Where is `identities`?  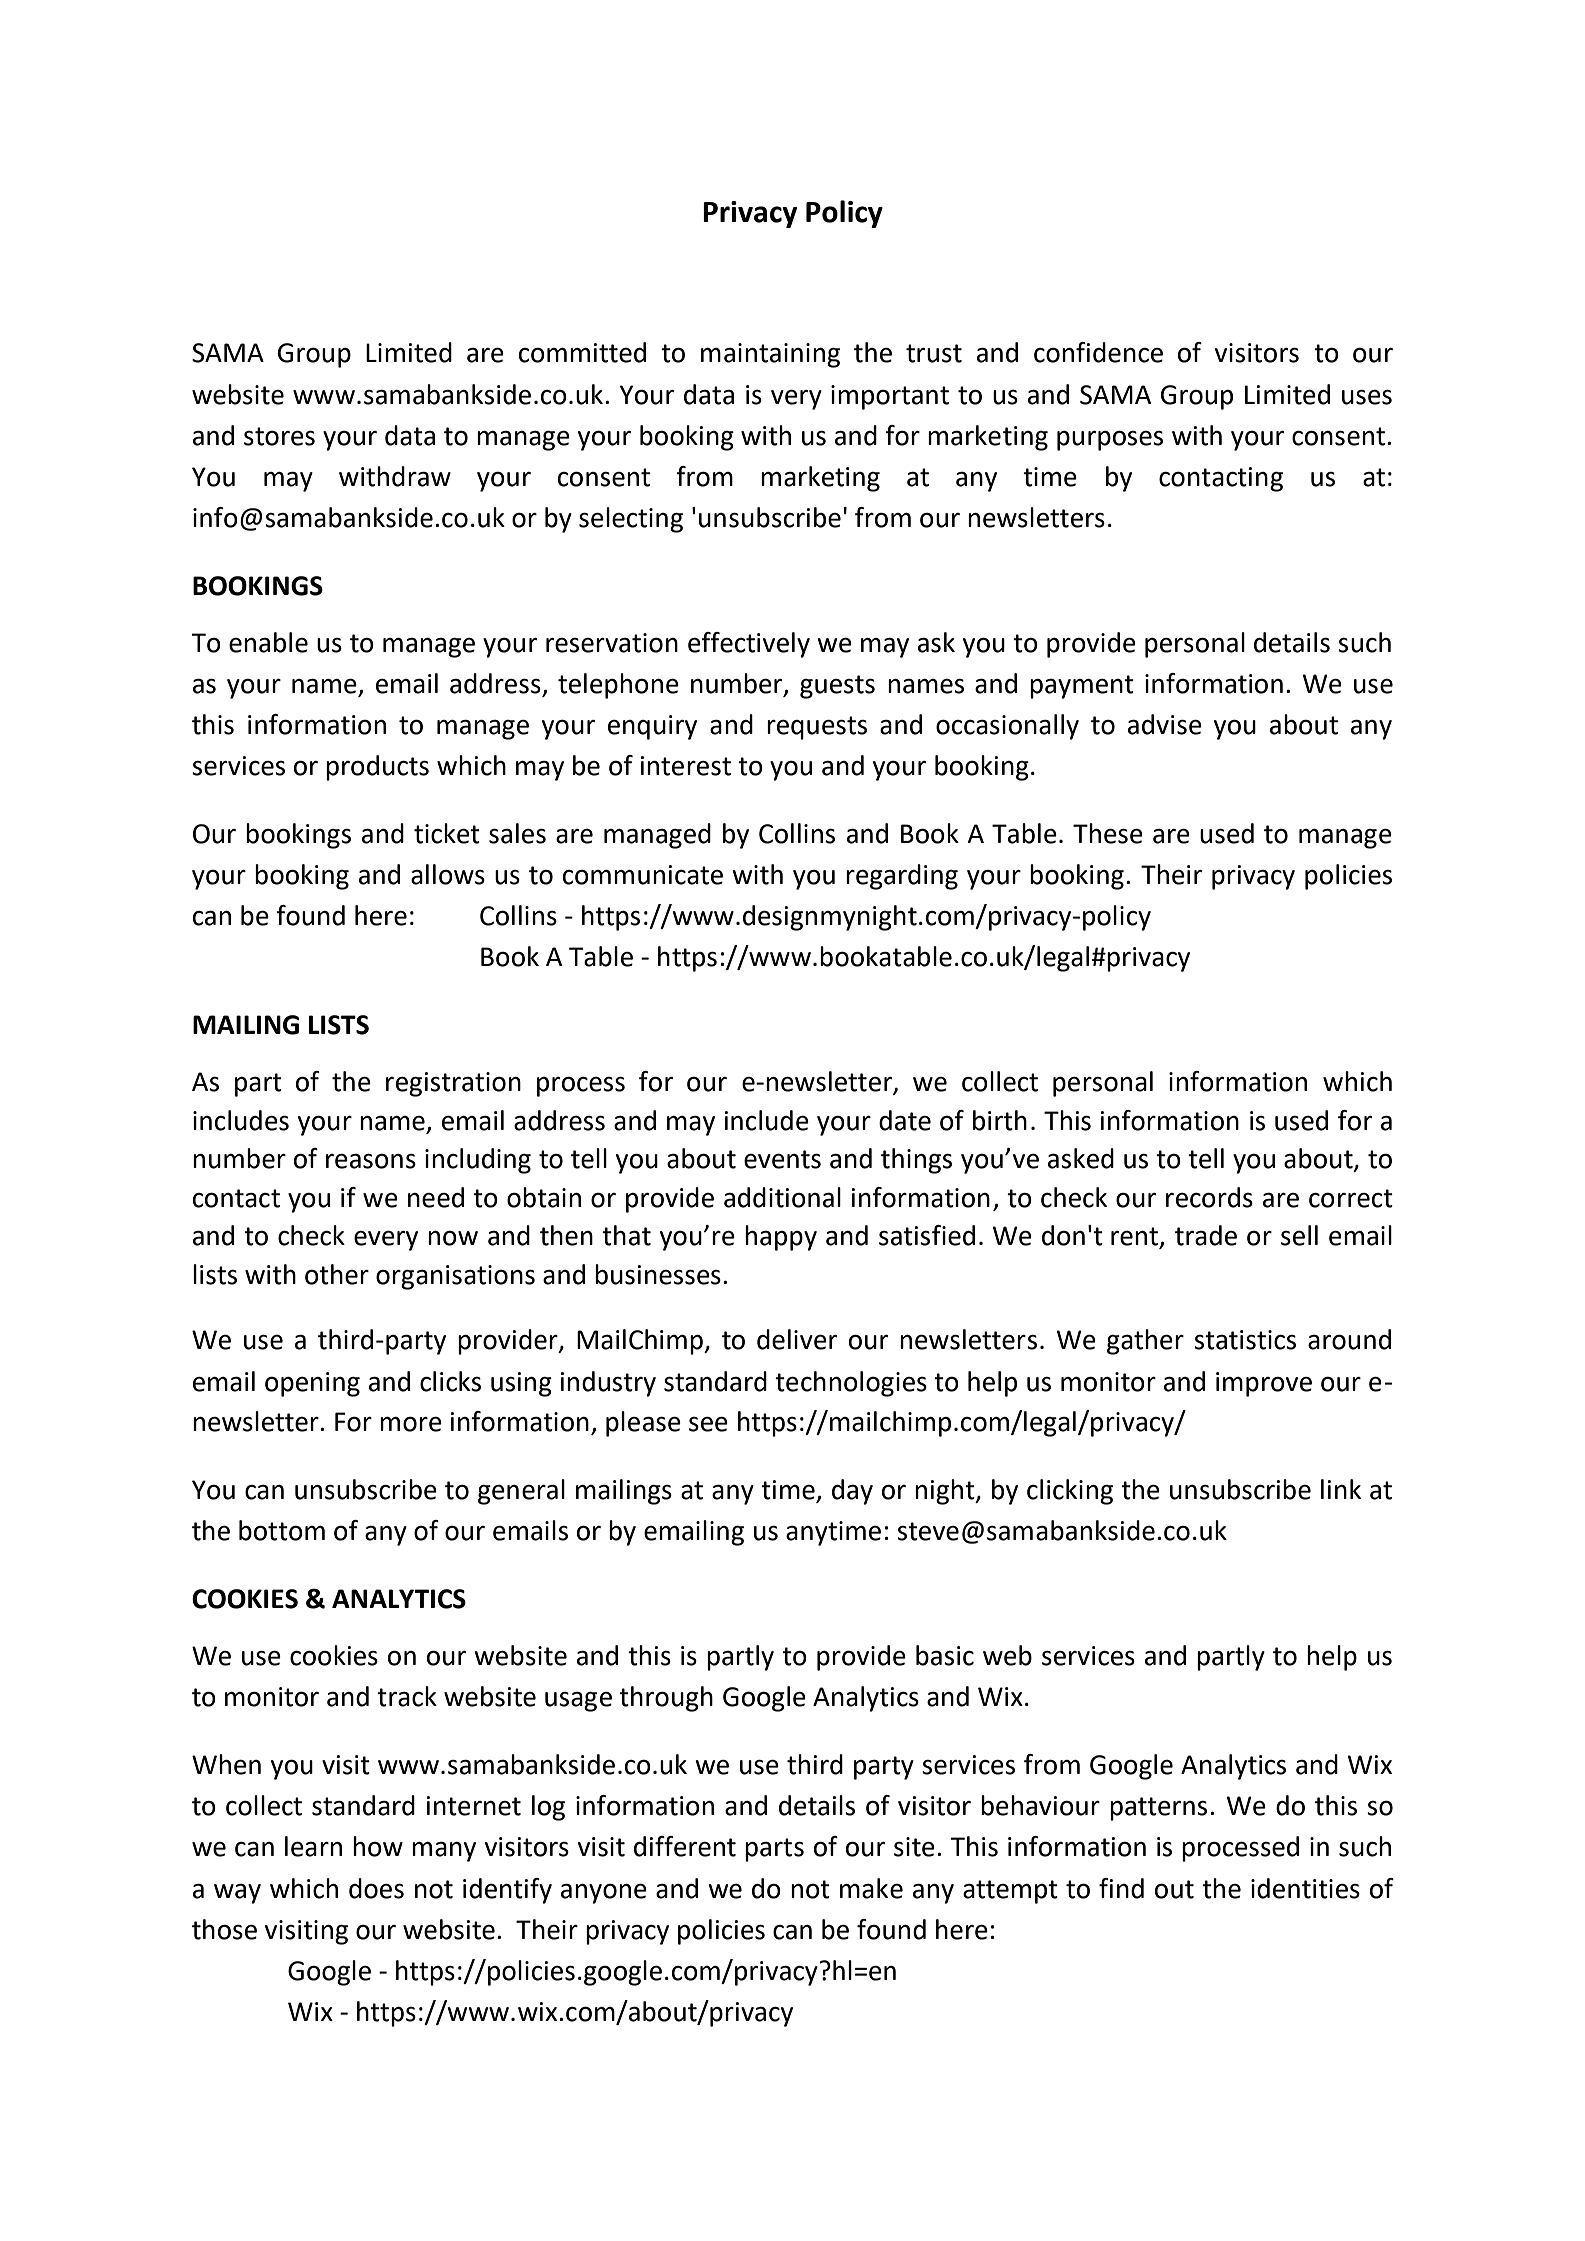 identities is located at coordinates (1305, 1888).
